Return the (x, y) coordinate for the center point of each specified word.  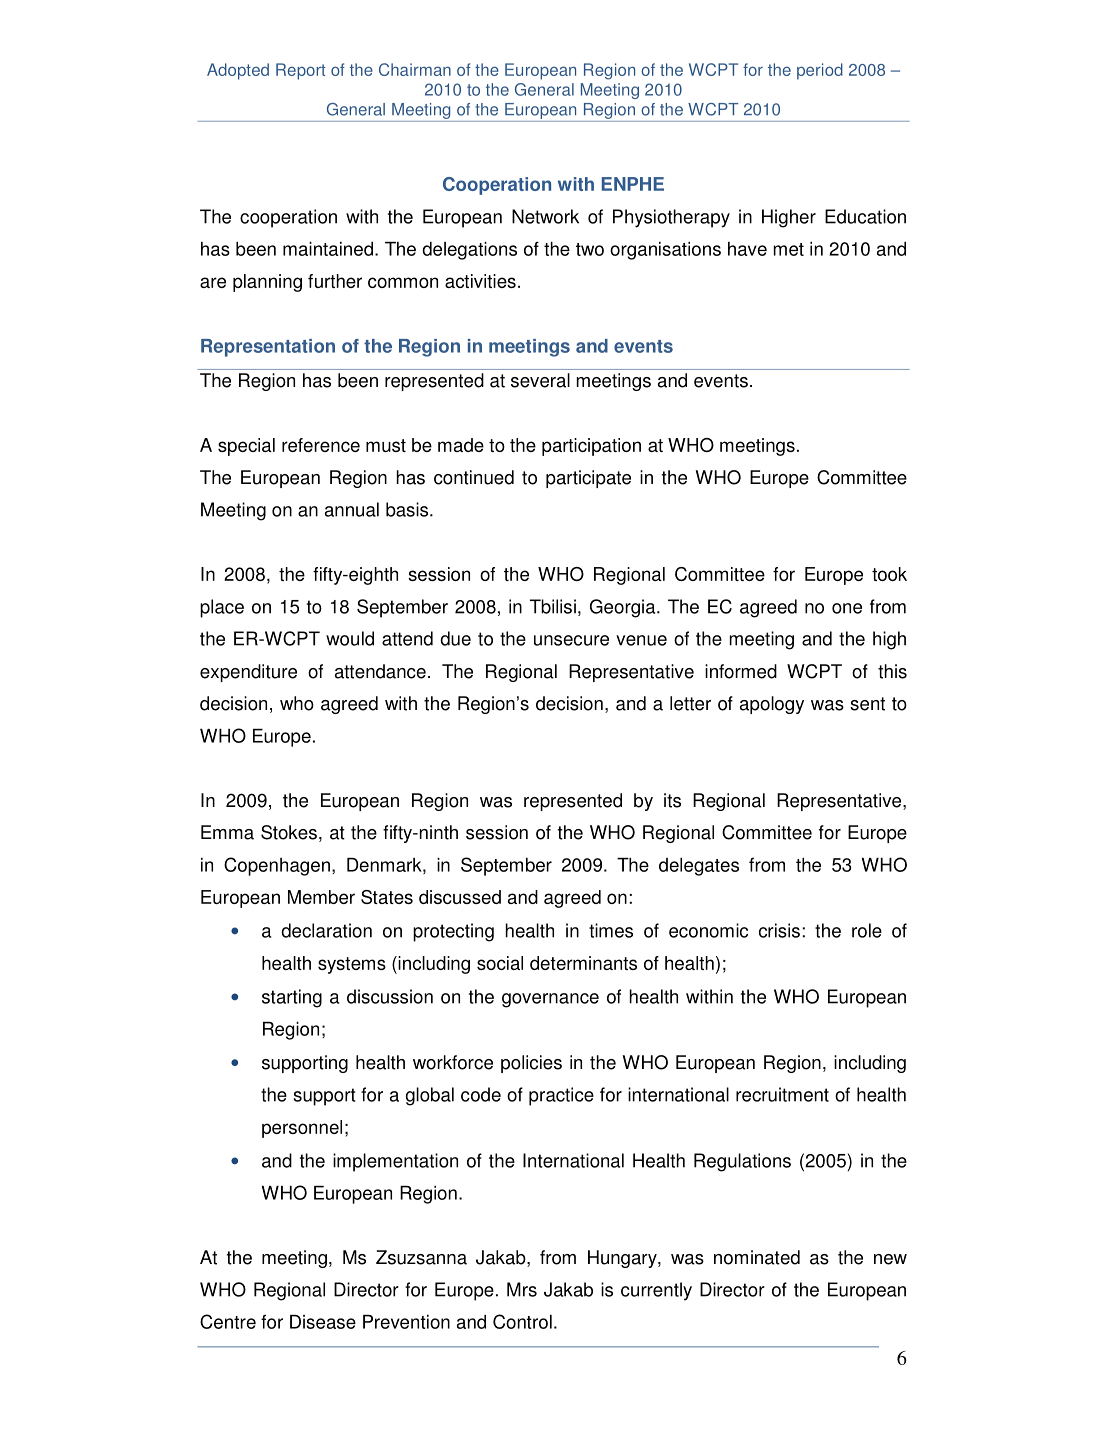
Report (300, 71)
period (820, 71)
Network (545, 216)
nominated (757, 1257)
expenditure (248, 673)
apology (772, 705)
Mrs (522, 1289)
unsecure (571, 640)
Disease (323, 1322)
